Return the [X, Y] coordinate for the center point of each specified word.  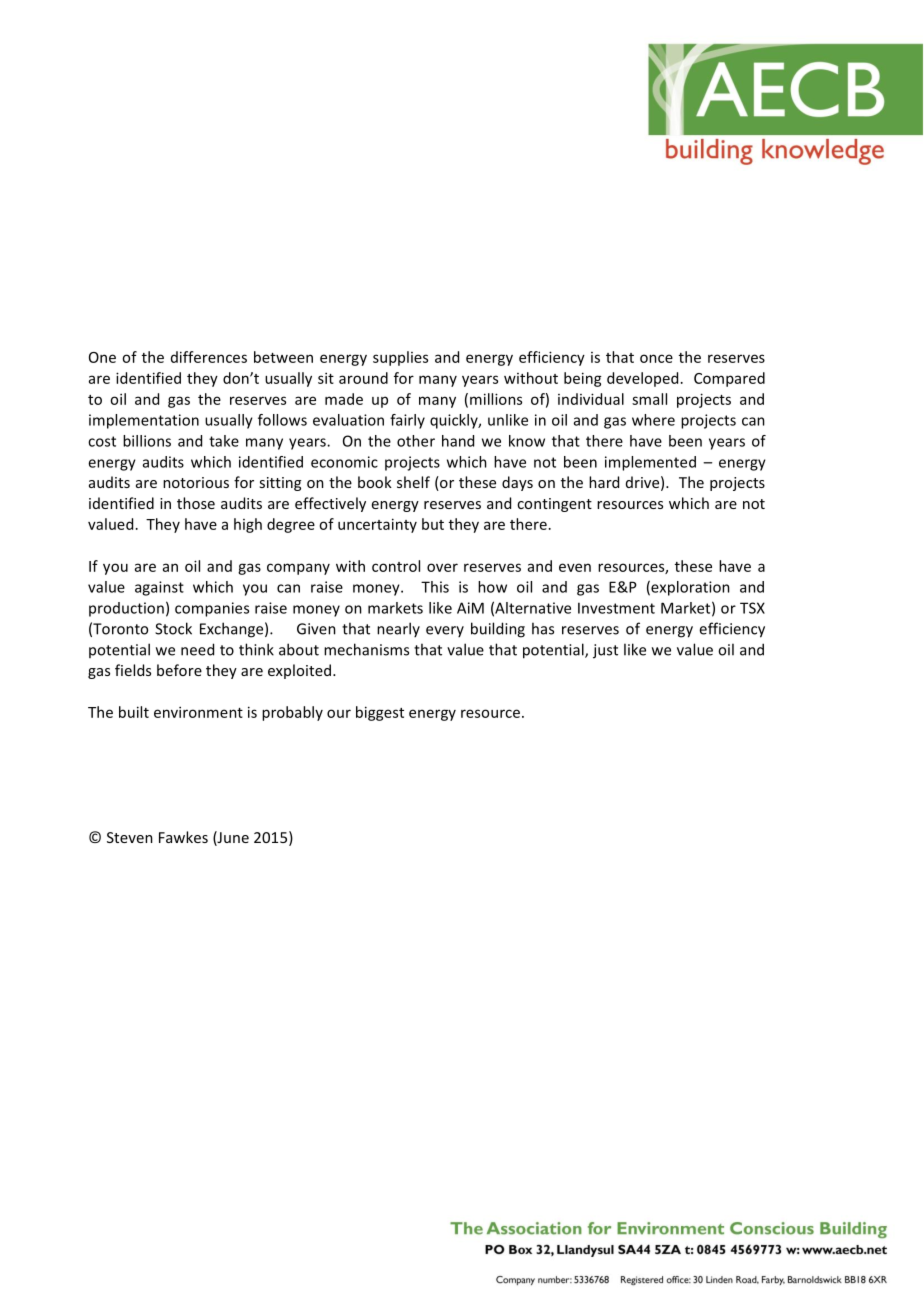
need [197, 649]
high [248, 525]
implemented [650, 463]
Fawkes [183, 837]
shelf [413, 482]
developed [642, 379]
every [445, 631]
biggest [380, 713]
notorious [196, 482]
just [605, 651]
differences [209, 357]
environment [198, 712]
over [442, 567]
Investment [616, 608]
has [543, 628]
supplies [400, 358]
